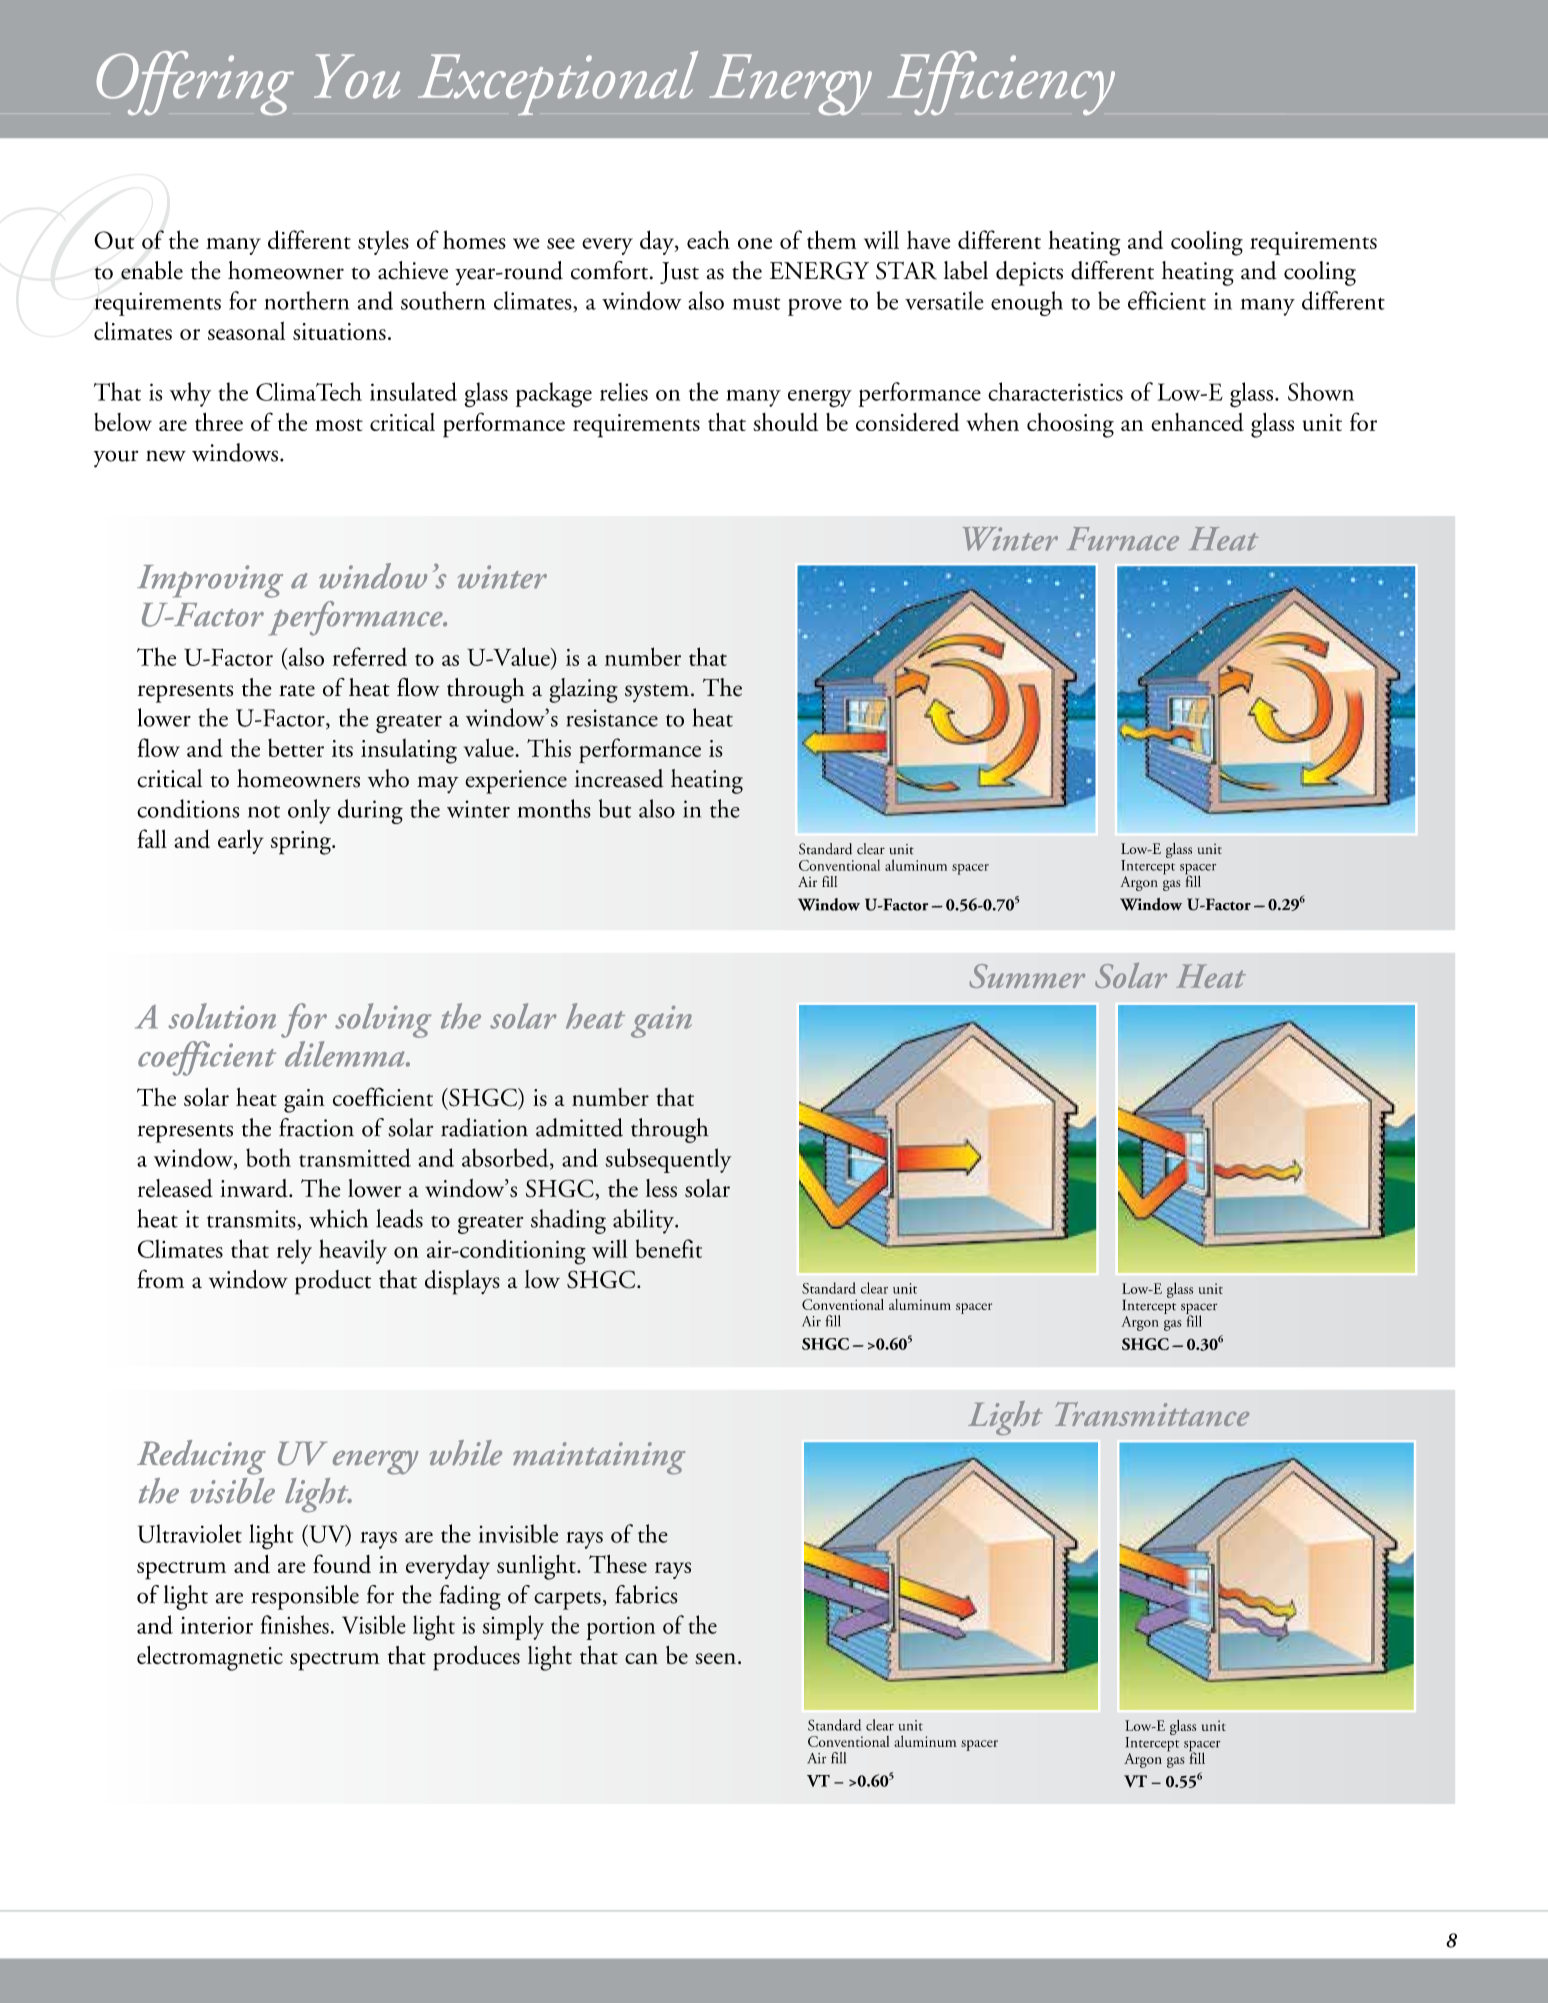  I want to click on Efficiency, so click(1001, 83).
